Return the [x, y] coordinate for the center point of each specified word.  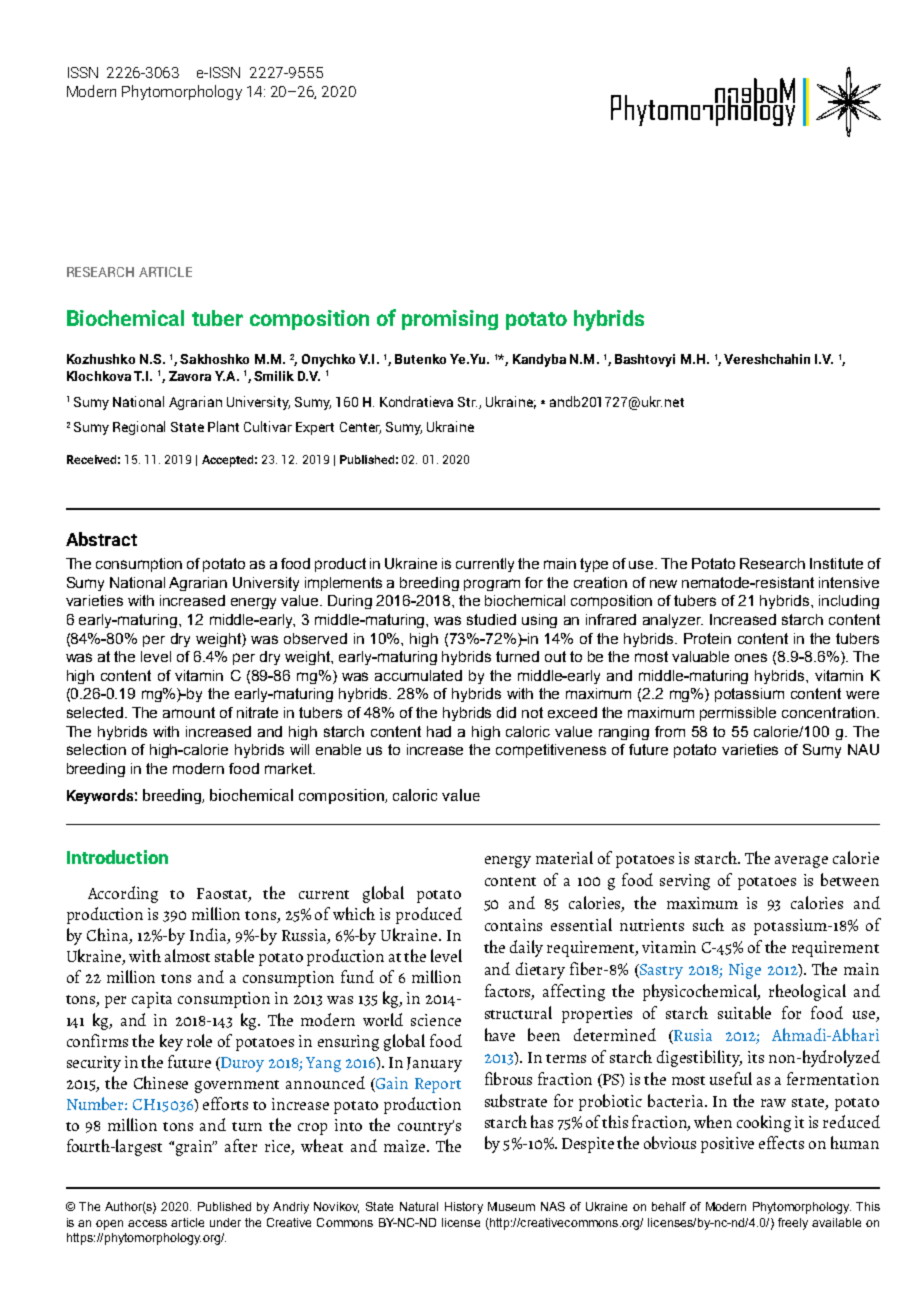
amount [189, 712]
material [564, 857]
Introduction [117, 857]
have [500, 1034]
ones [751, 657]
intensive [849, 582]
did [506, 712]
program [492, 585]
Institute [836, 563]
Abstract [101, 539]
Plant [223, 426]
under [225, 1222]
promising [450, 320]
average [801, 862]
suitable [744, 1012]
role [199, 1040]
